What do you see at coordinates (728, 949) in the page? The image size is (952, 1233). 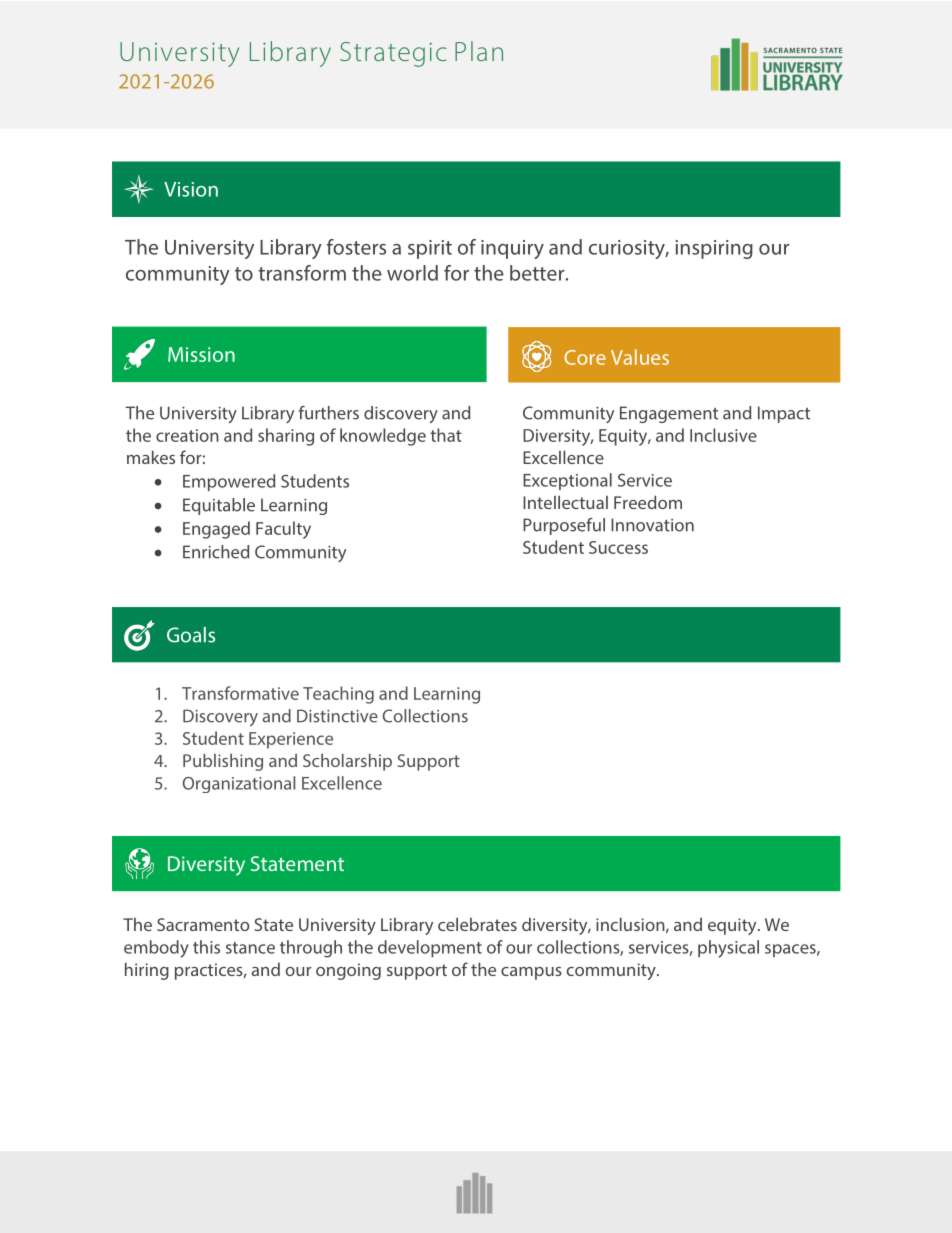 I see `physical` at bounding box center [728, 949].
